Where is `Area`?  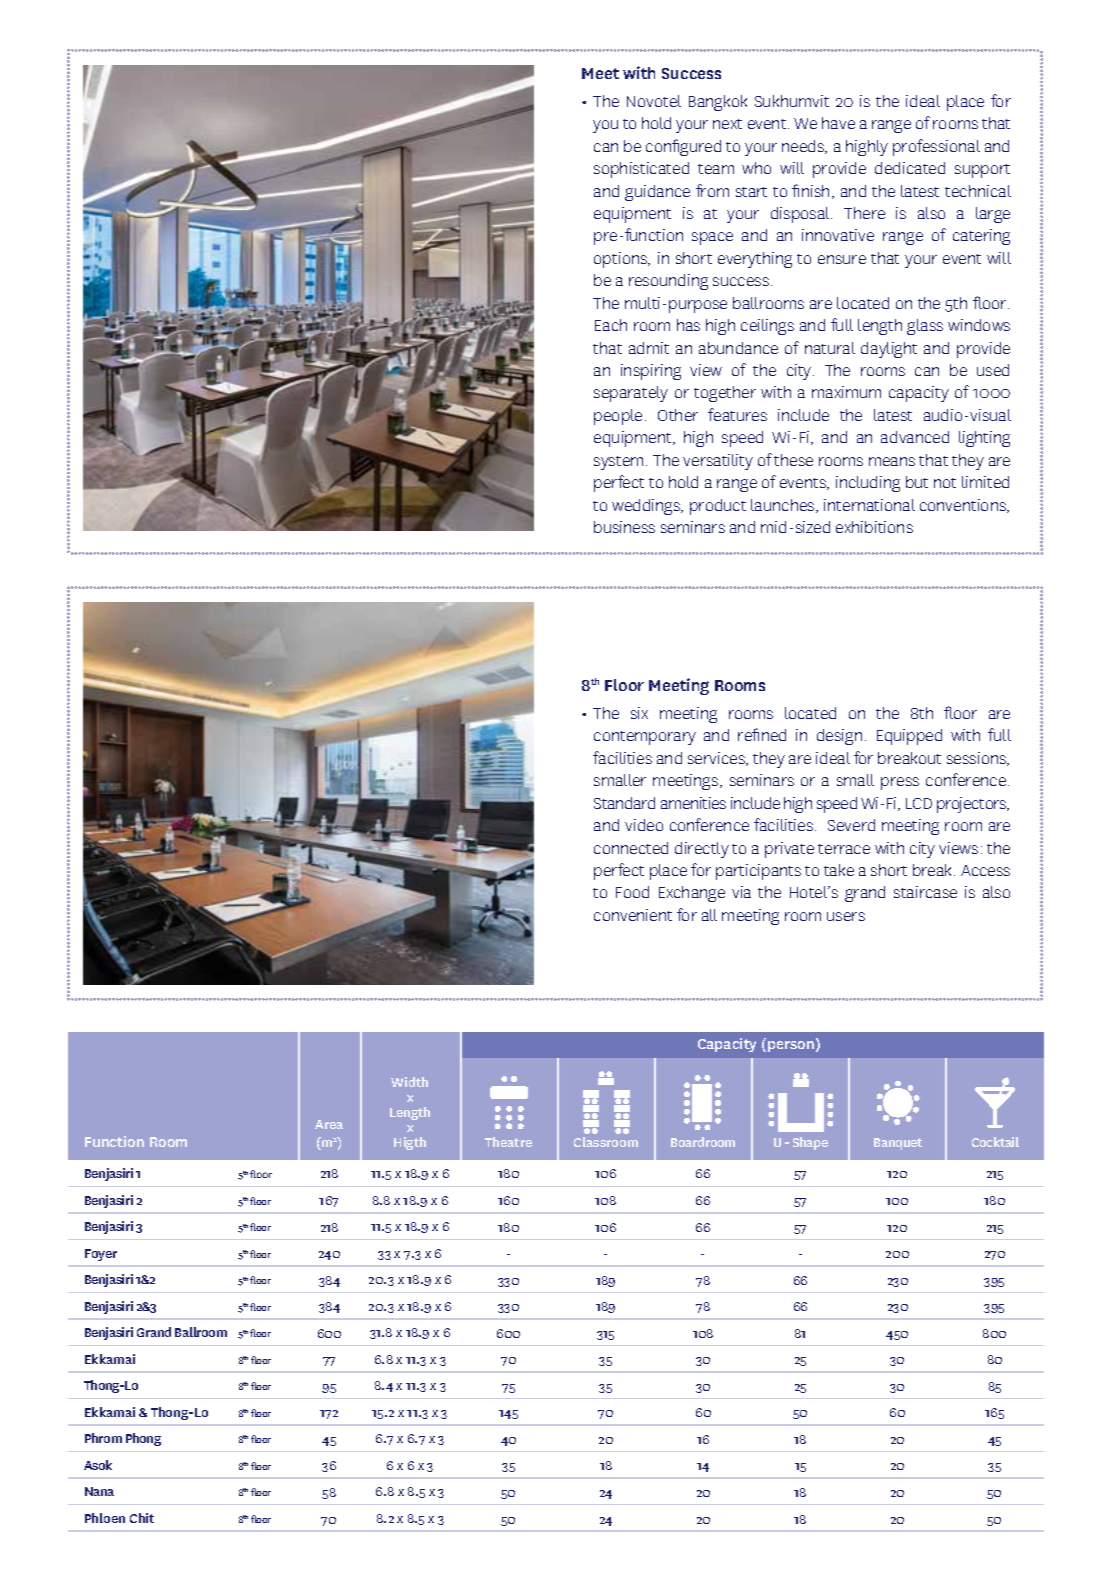
Area is located at coordinates (329, 1124).
